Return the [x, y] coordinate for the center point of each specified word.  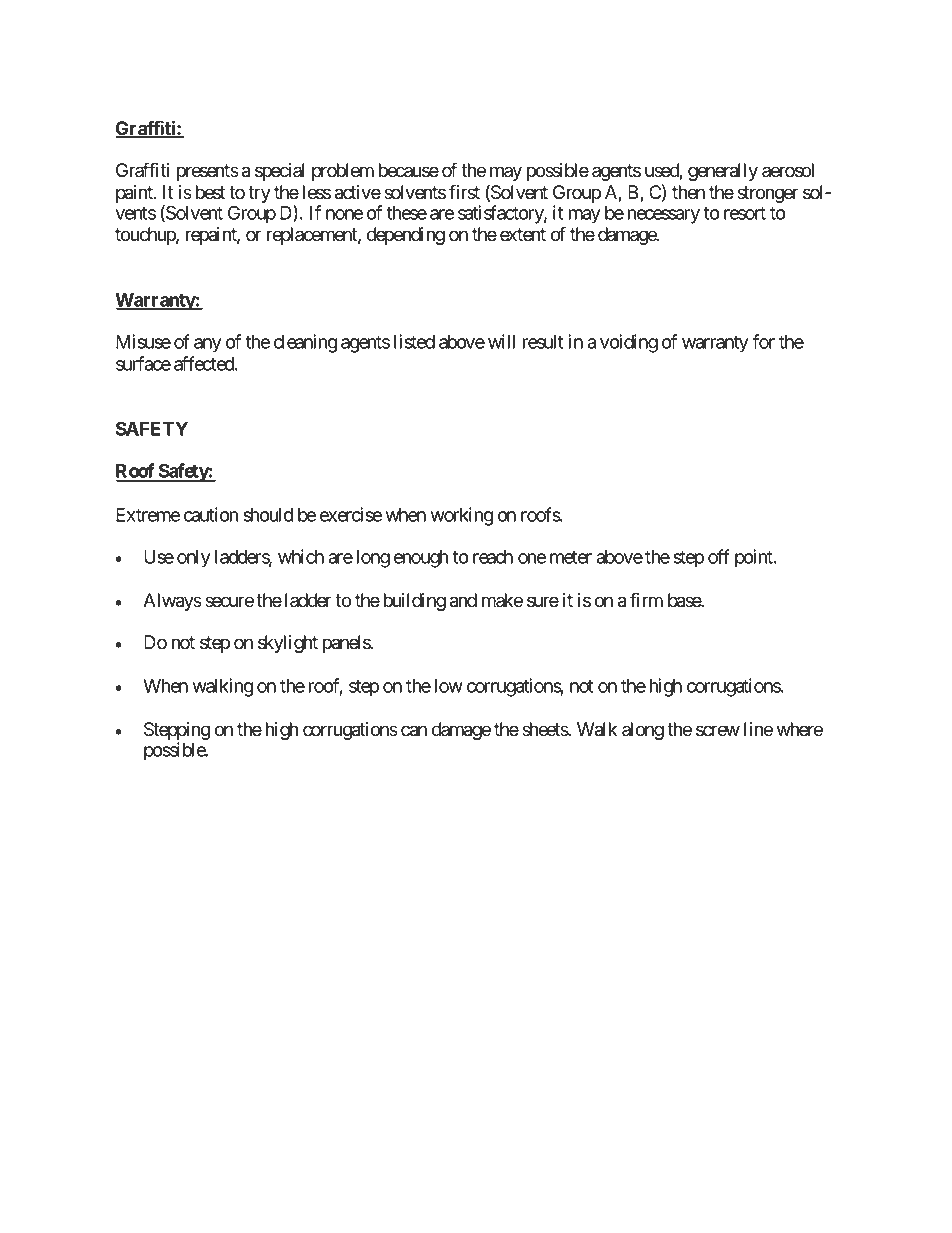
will [501, 341]
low [449, 686]
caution [211, 514]
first [464, 192]
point [755, 558]
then [688, 192]
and [463, 600]
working [462, 516]
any [208, 345]
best [210, 192]
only [194, 559]
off [719, 556]
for [763, 341]
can [414, 731]
